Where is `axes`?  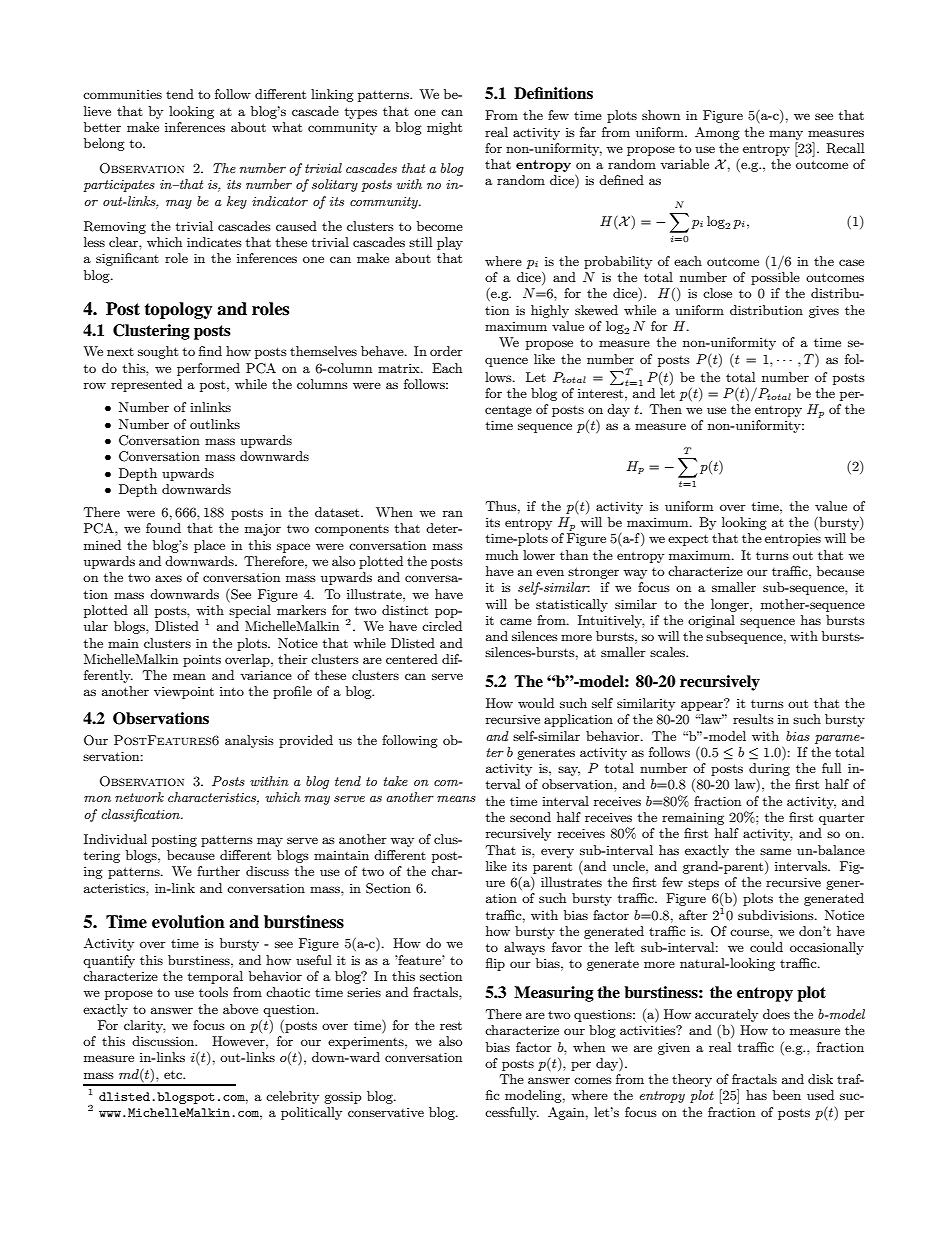 axes is located at coordinates (168, 578).
